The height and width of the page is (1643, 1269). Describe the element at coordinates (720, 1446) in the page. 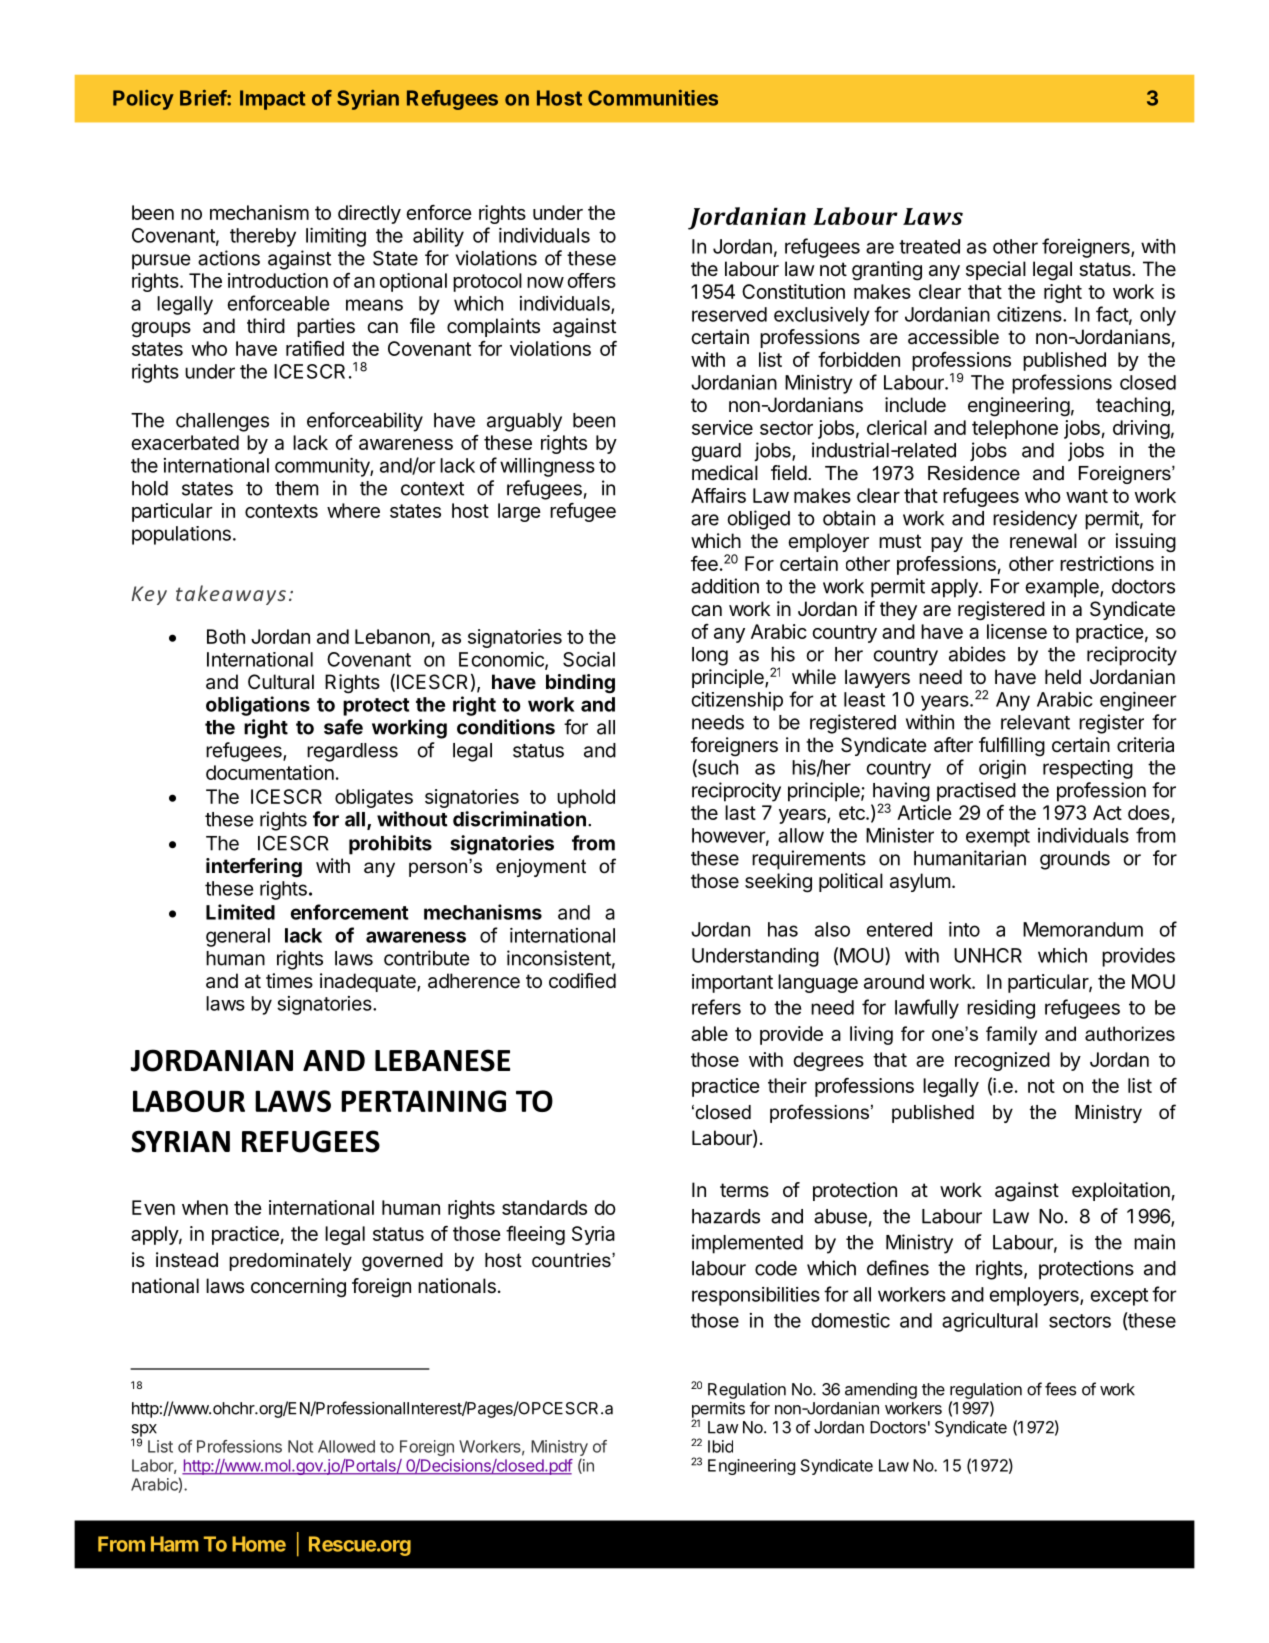

I see `Ibid` at that location.
